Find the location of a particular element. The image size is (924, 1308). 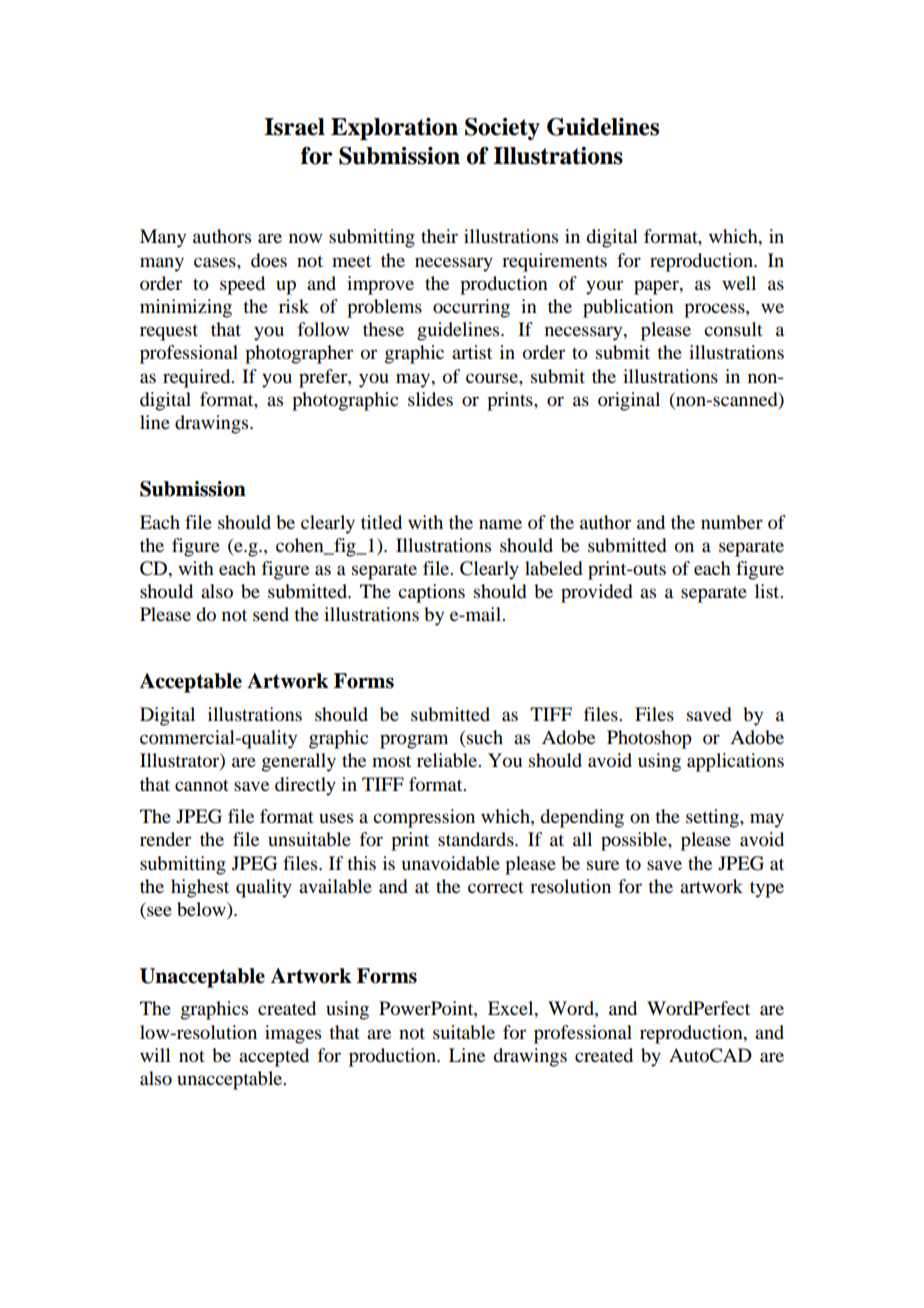

Israel is located at coordinates (294, 127).
